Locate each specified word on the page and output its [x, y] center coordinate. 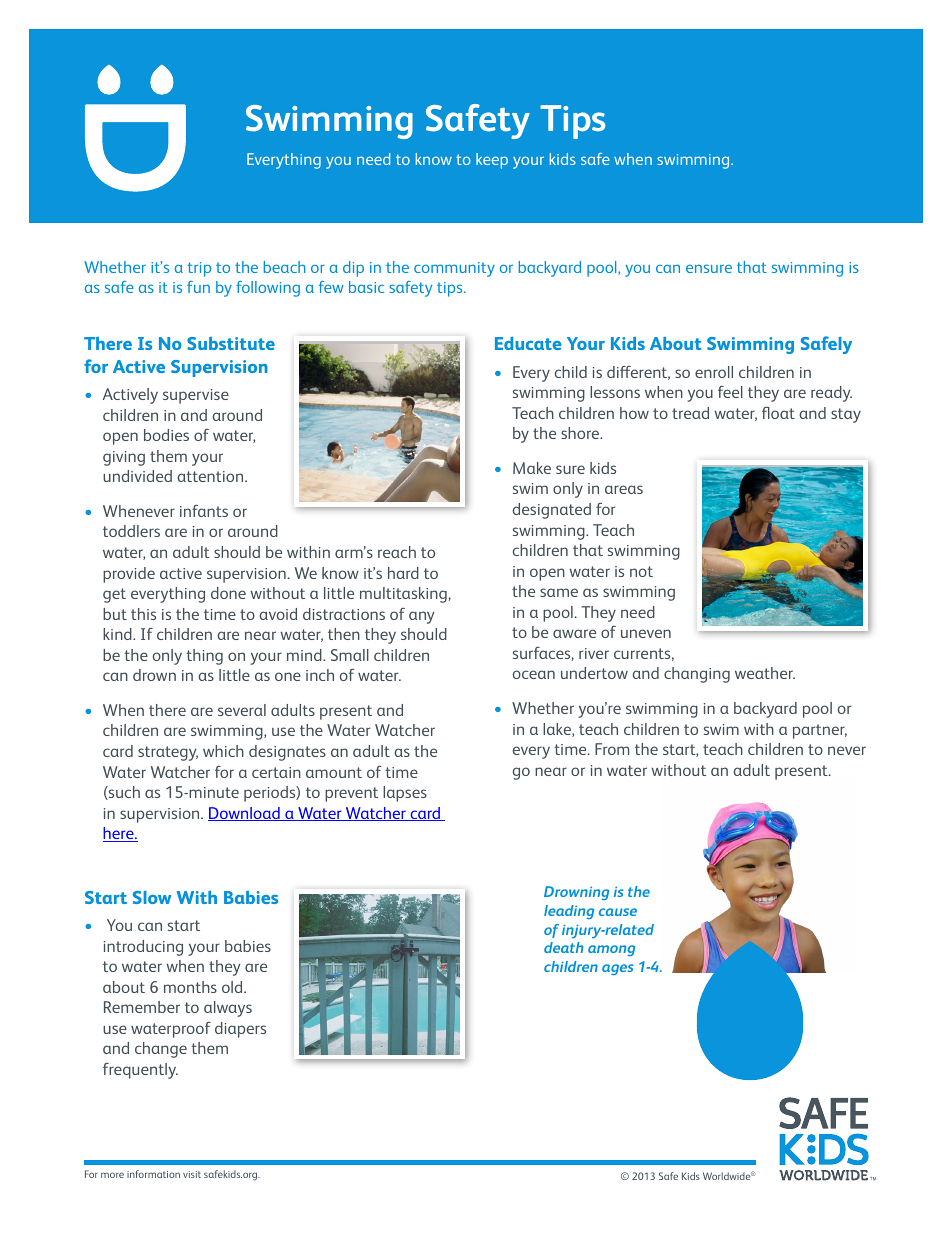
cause [618, 912]
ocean [534, 674]
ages [618, 969]
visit [192, 1174]
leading [569, 912]
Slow [152, 897]
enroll [714, 372]
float [778, 412]
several [242, 710]
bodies [166, 435]
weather [765, 673]
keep [492, 161]
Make [532, 468]
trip [199, 269]
